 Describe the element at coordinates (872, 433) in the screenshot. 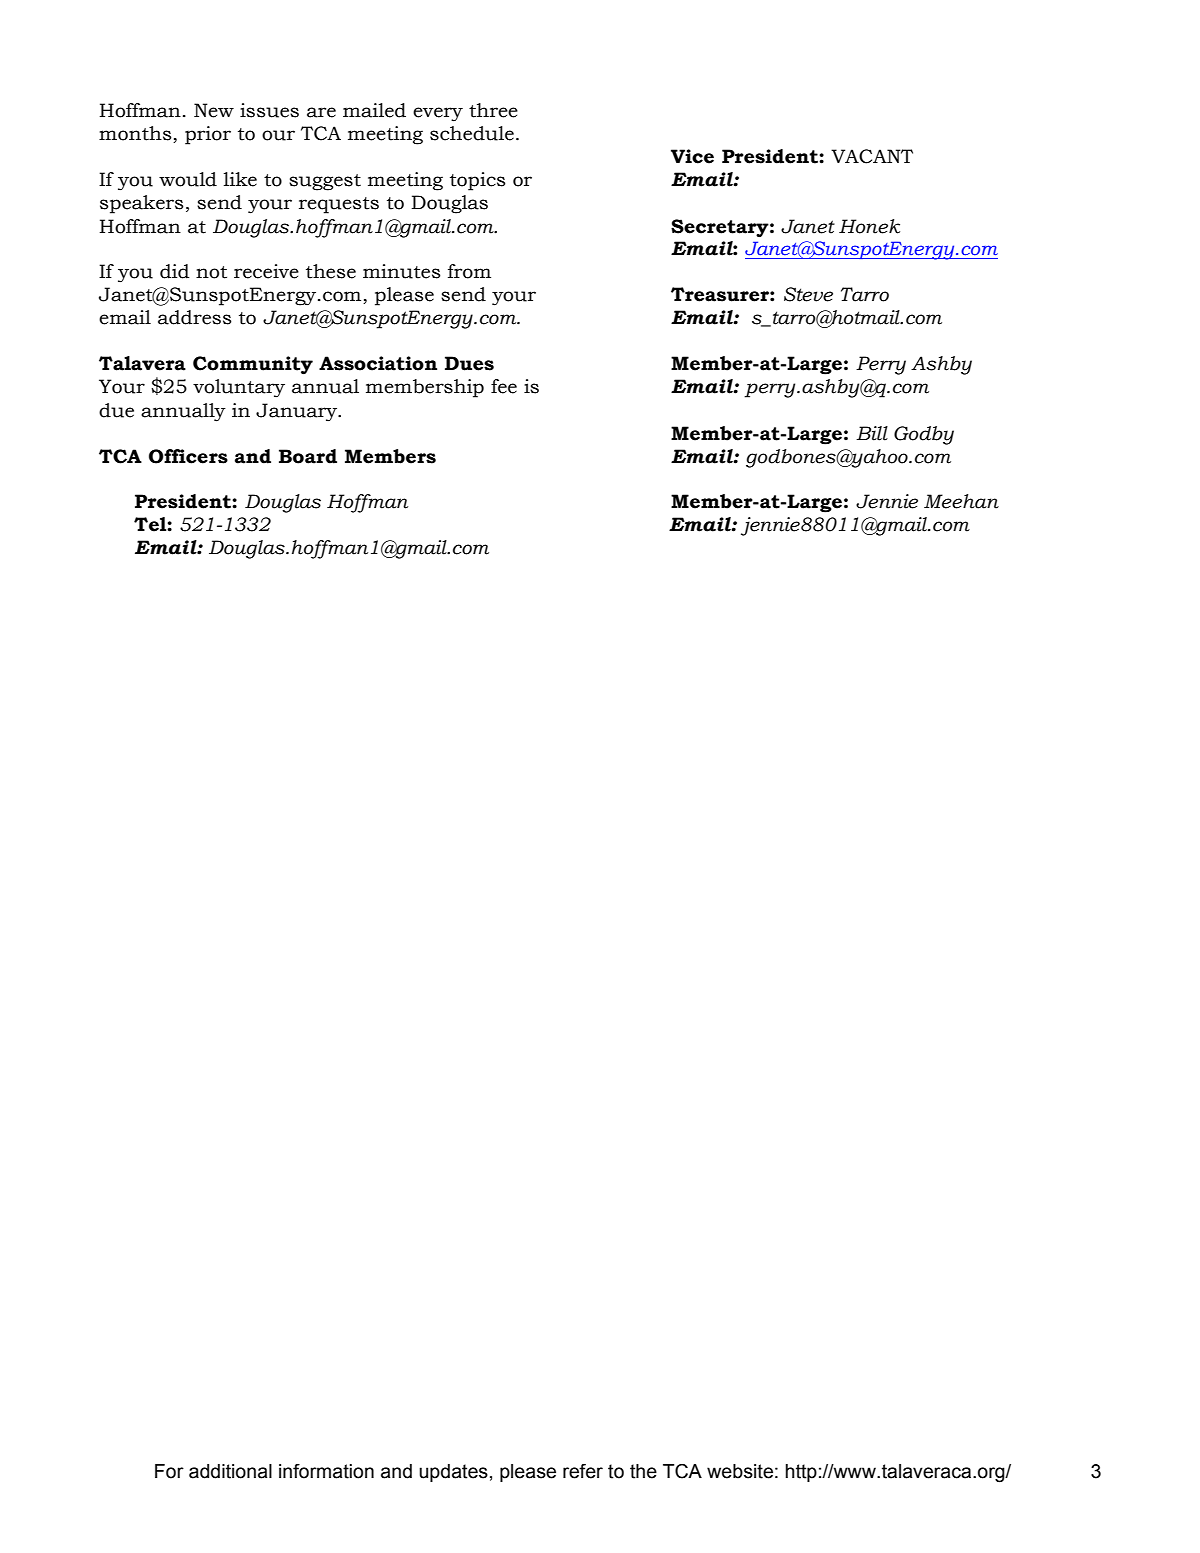

I see `Bill` at that location.
